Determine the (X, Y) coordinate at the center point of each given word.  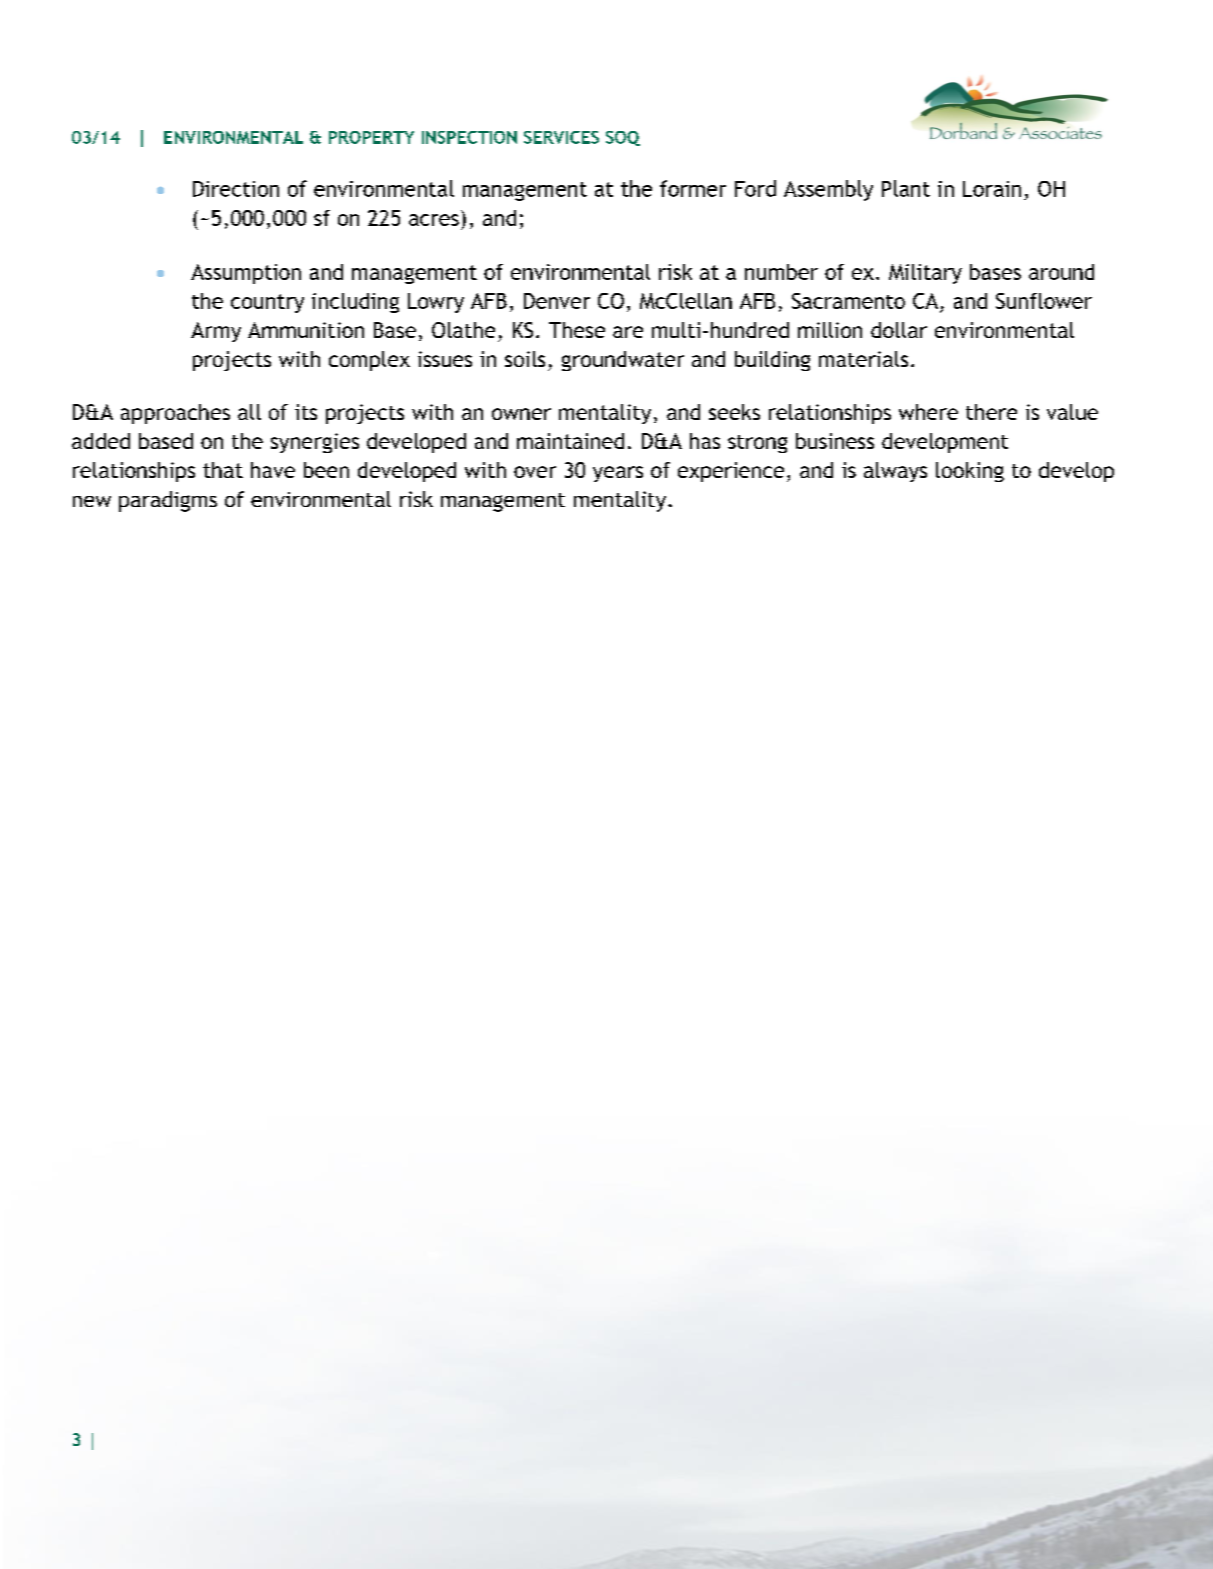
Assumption (246, 274)
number (781, 272)
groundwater (623, 361)
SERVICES (561, 137)
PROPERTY (371, 137)
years (618, 474)
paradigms (168, 501)
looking (970, 472)
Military (925, 274)
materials (863, 359)
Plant (906, 188)
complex (369, 361)
